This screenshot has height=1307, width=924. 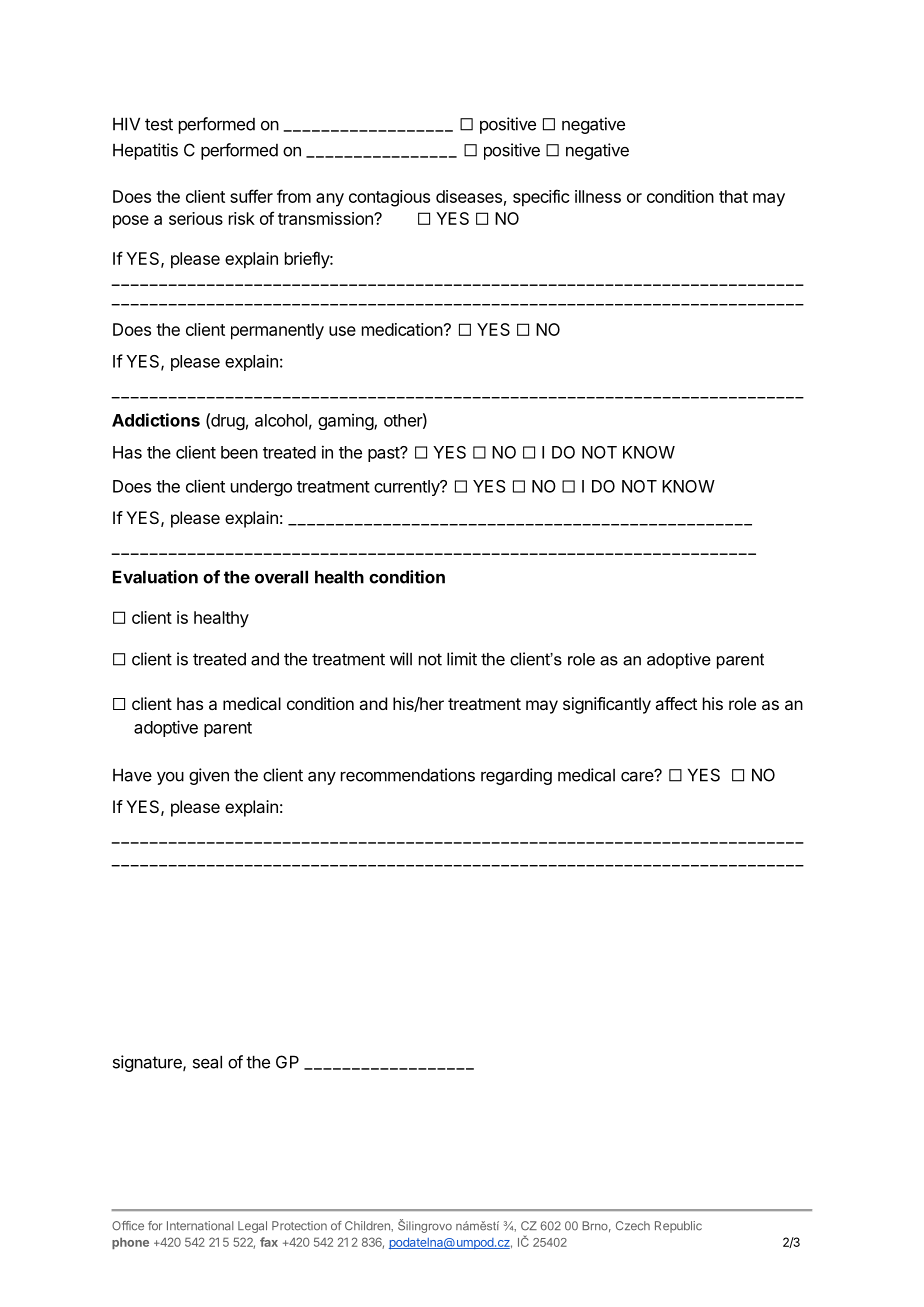 What do you see at coordinates (209, 776) in the screenshot?
I see `given` at bounding box center [209, 776].
